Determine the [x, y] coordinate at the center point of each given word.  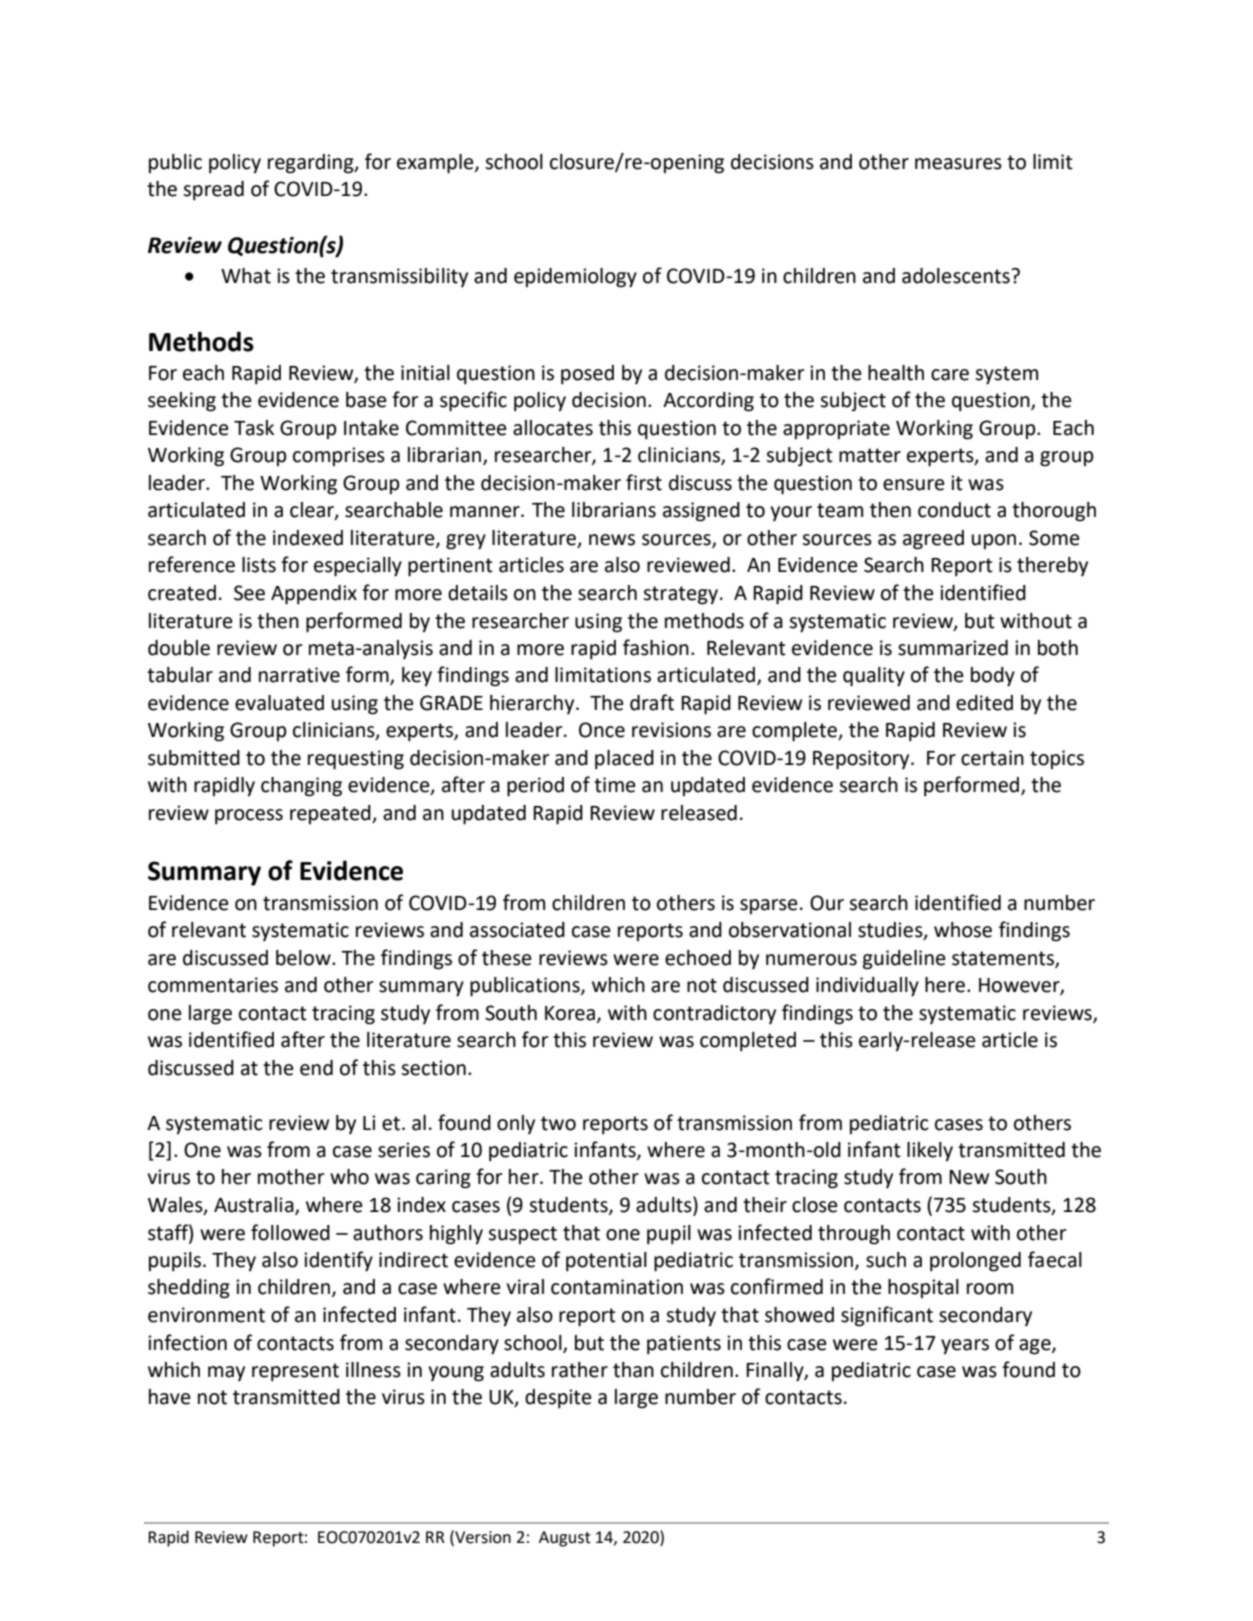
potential [606, 1262]
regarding [312, 164]
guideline [904, 960]
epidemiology [575, 278]
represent [295, 1372]
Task [254, 428]
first [644, 482]
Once [602, 730]
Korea [570, 1013]
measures [958, 164]
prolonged [975, 1262]
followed [290, 1232]
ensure [914, 485]
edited [984, 703]
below [304, 958]
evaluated [279, 703]
